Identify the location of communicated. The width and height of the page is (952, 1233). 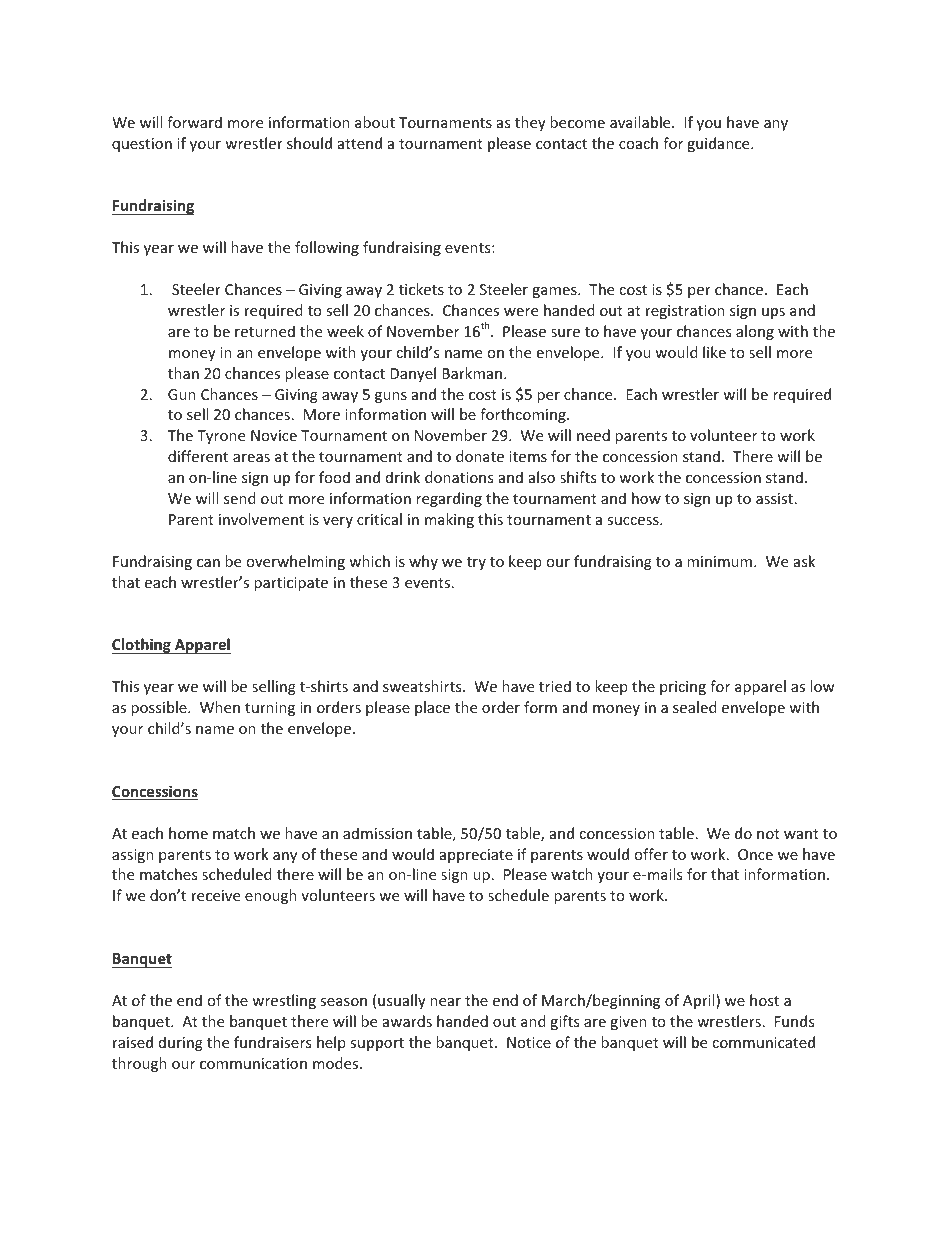
(763, 1042).
